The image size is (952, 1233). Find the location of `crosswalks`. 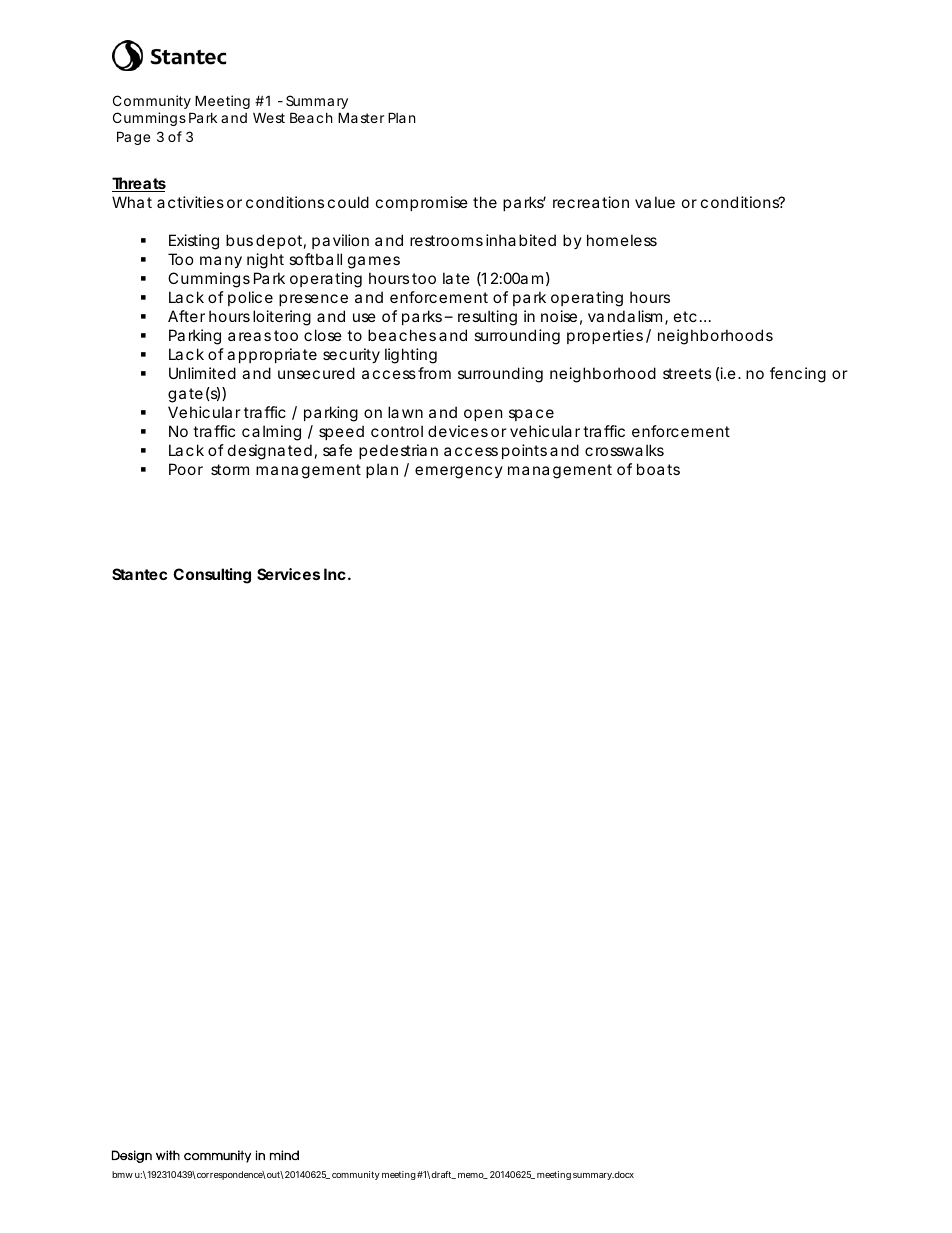

crosswalks is located at coordinates (624, 450).
